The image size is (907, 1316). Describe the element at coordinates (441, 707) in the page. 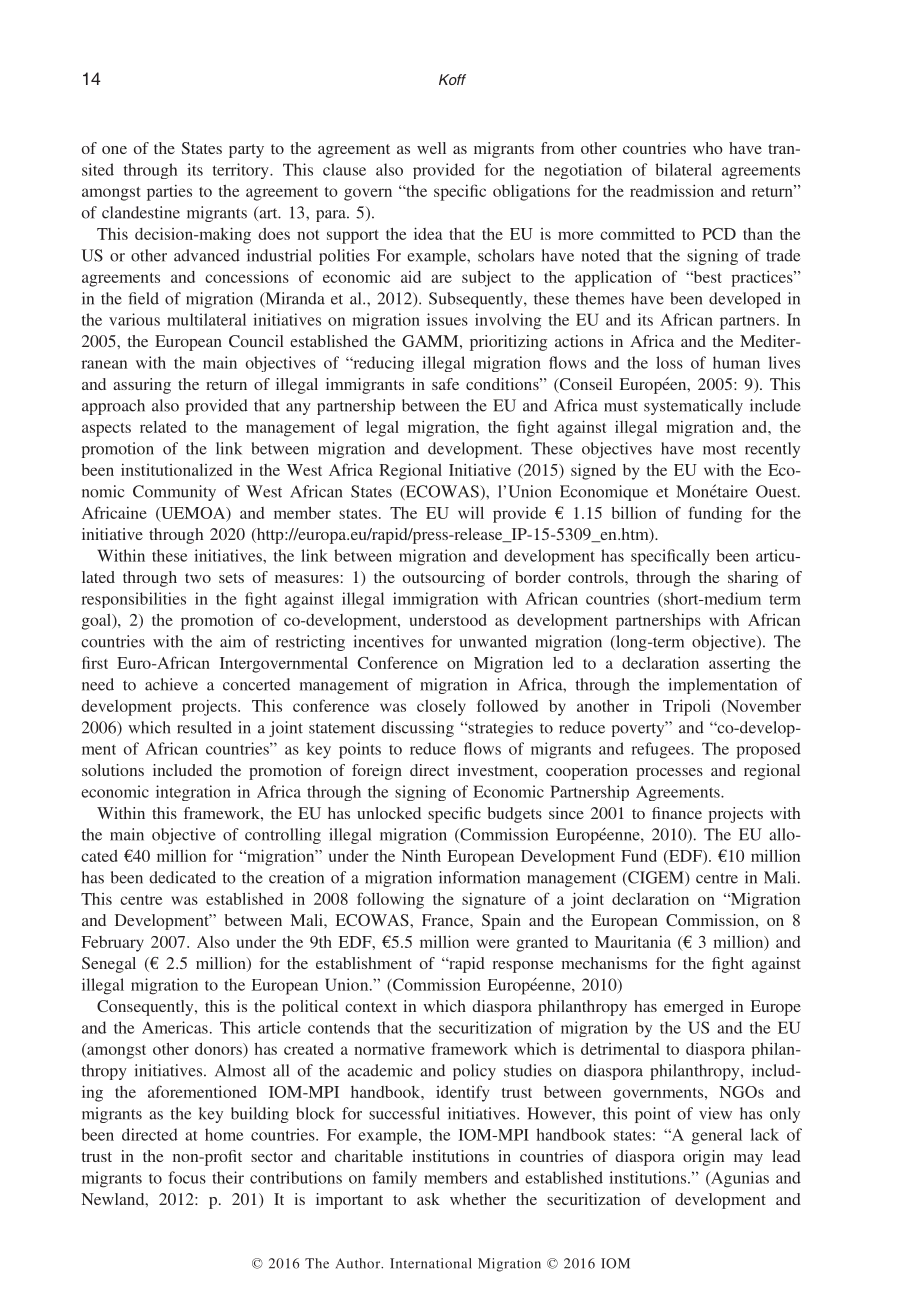

I see `closely` at that location.
